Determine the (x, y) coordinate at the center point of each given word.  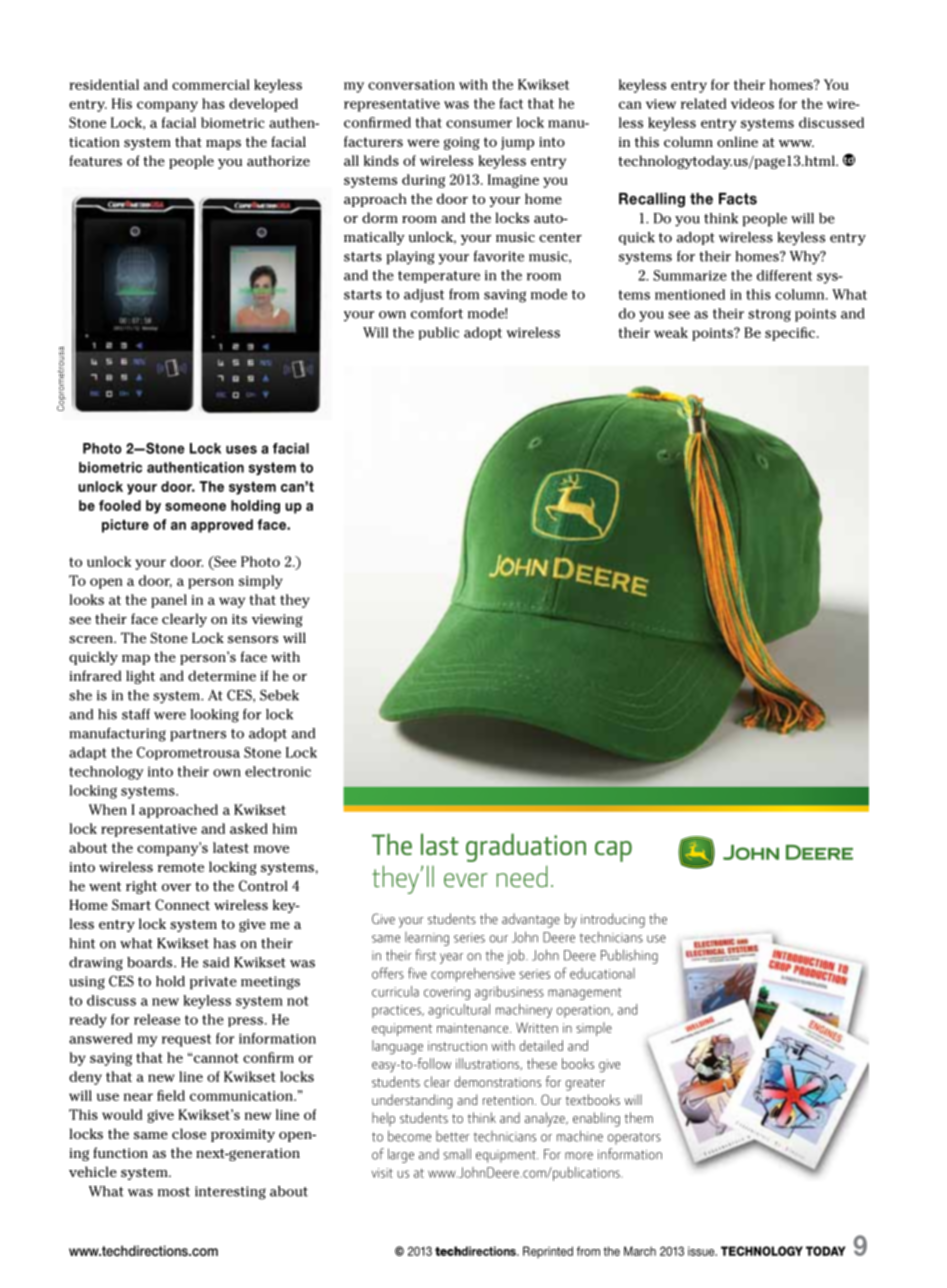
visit (382, 1173)
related (703, 103)
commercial (211, 84)
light (140, 677)
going (462, 143)
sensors (253, 639)
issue (702, 1251)
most (174, 1192)
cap (613, 851)
